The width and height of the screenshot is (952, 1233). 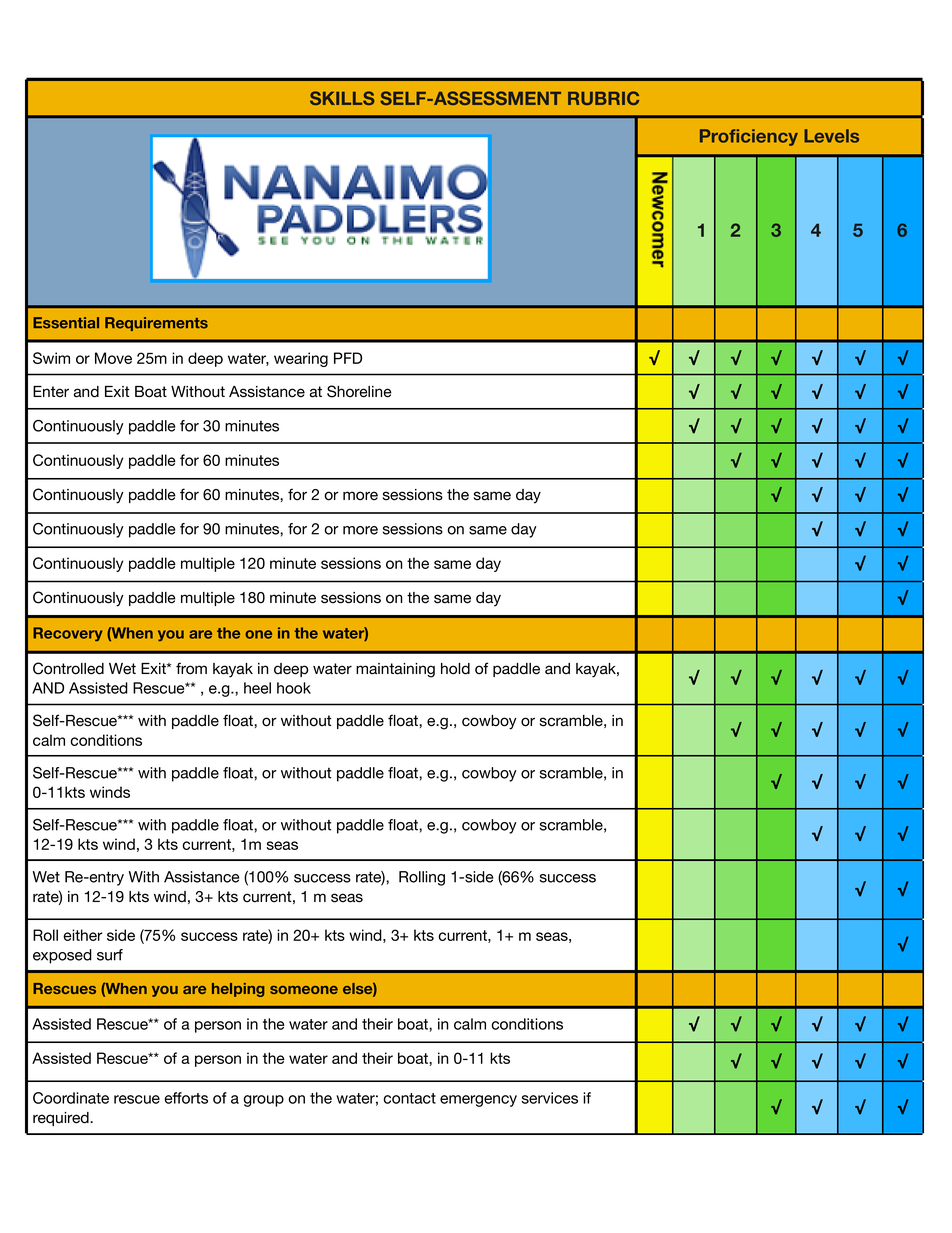 What do you see at coordinates (191, 668) in the screenshot?
I see `from` at bounding box center [191, 668].
